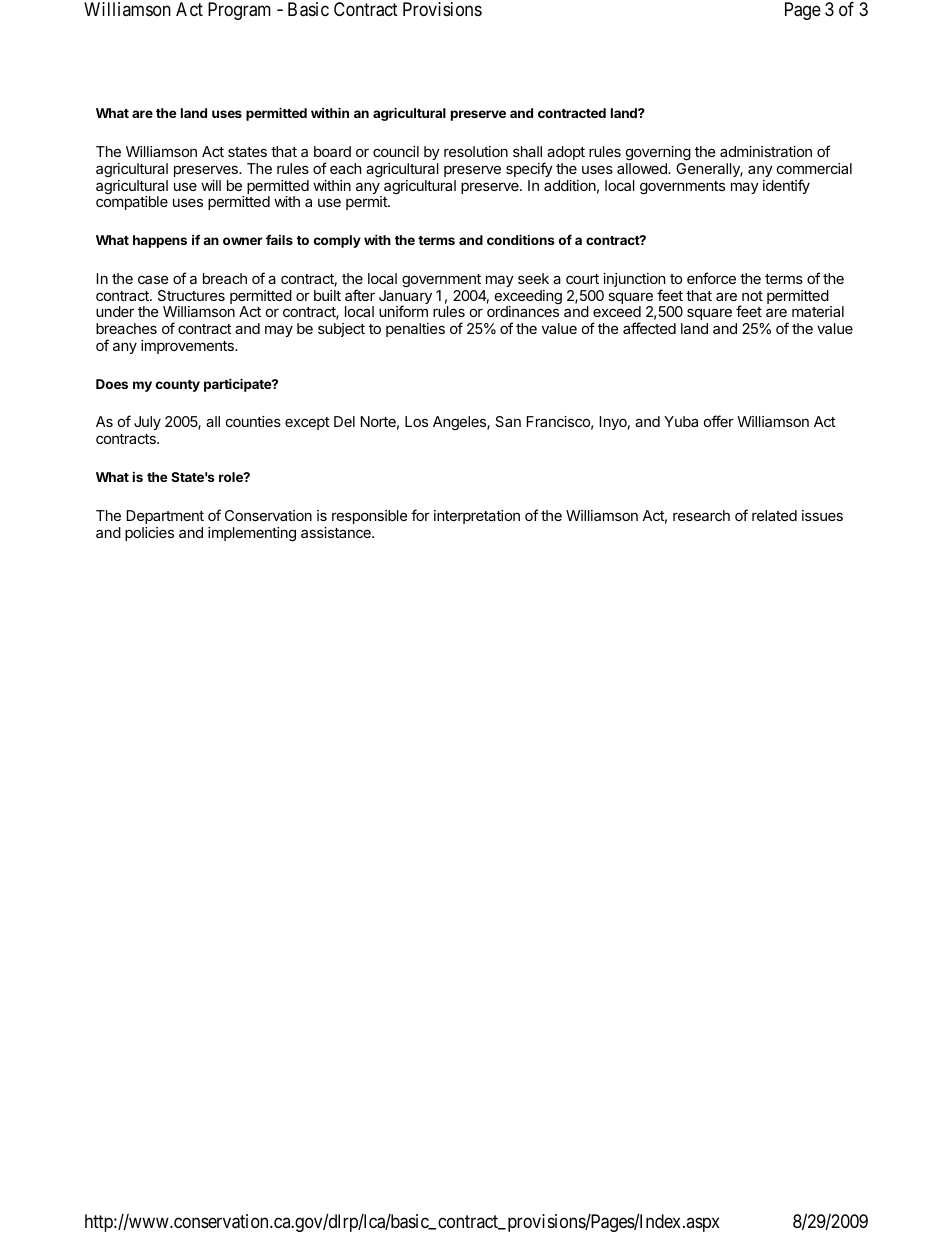 The height and width of the image is (1233, 952). I want to click on enforce, so click(711, 278).
